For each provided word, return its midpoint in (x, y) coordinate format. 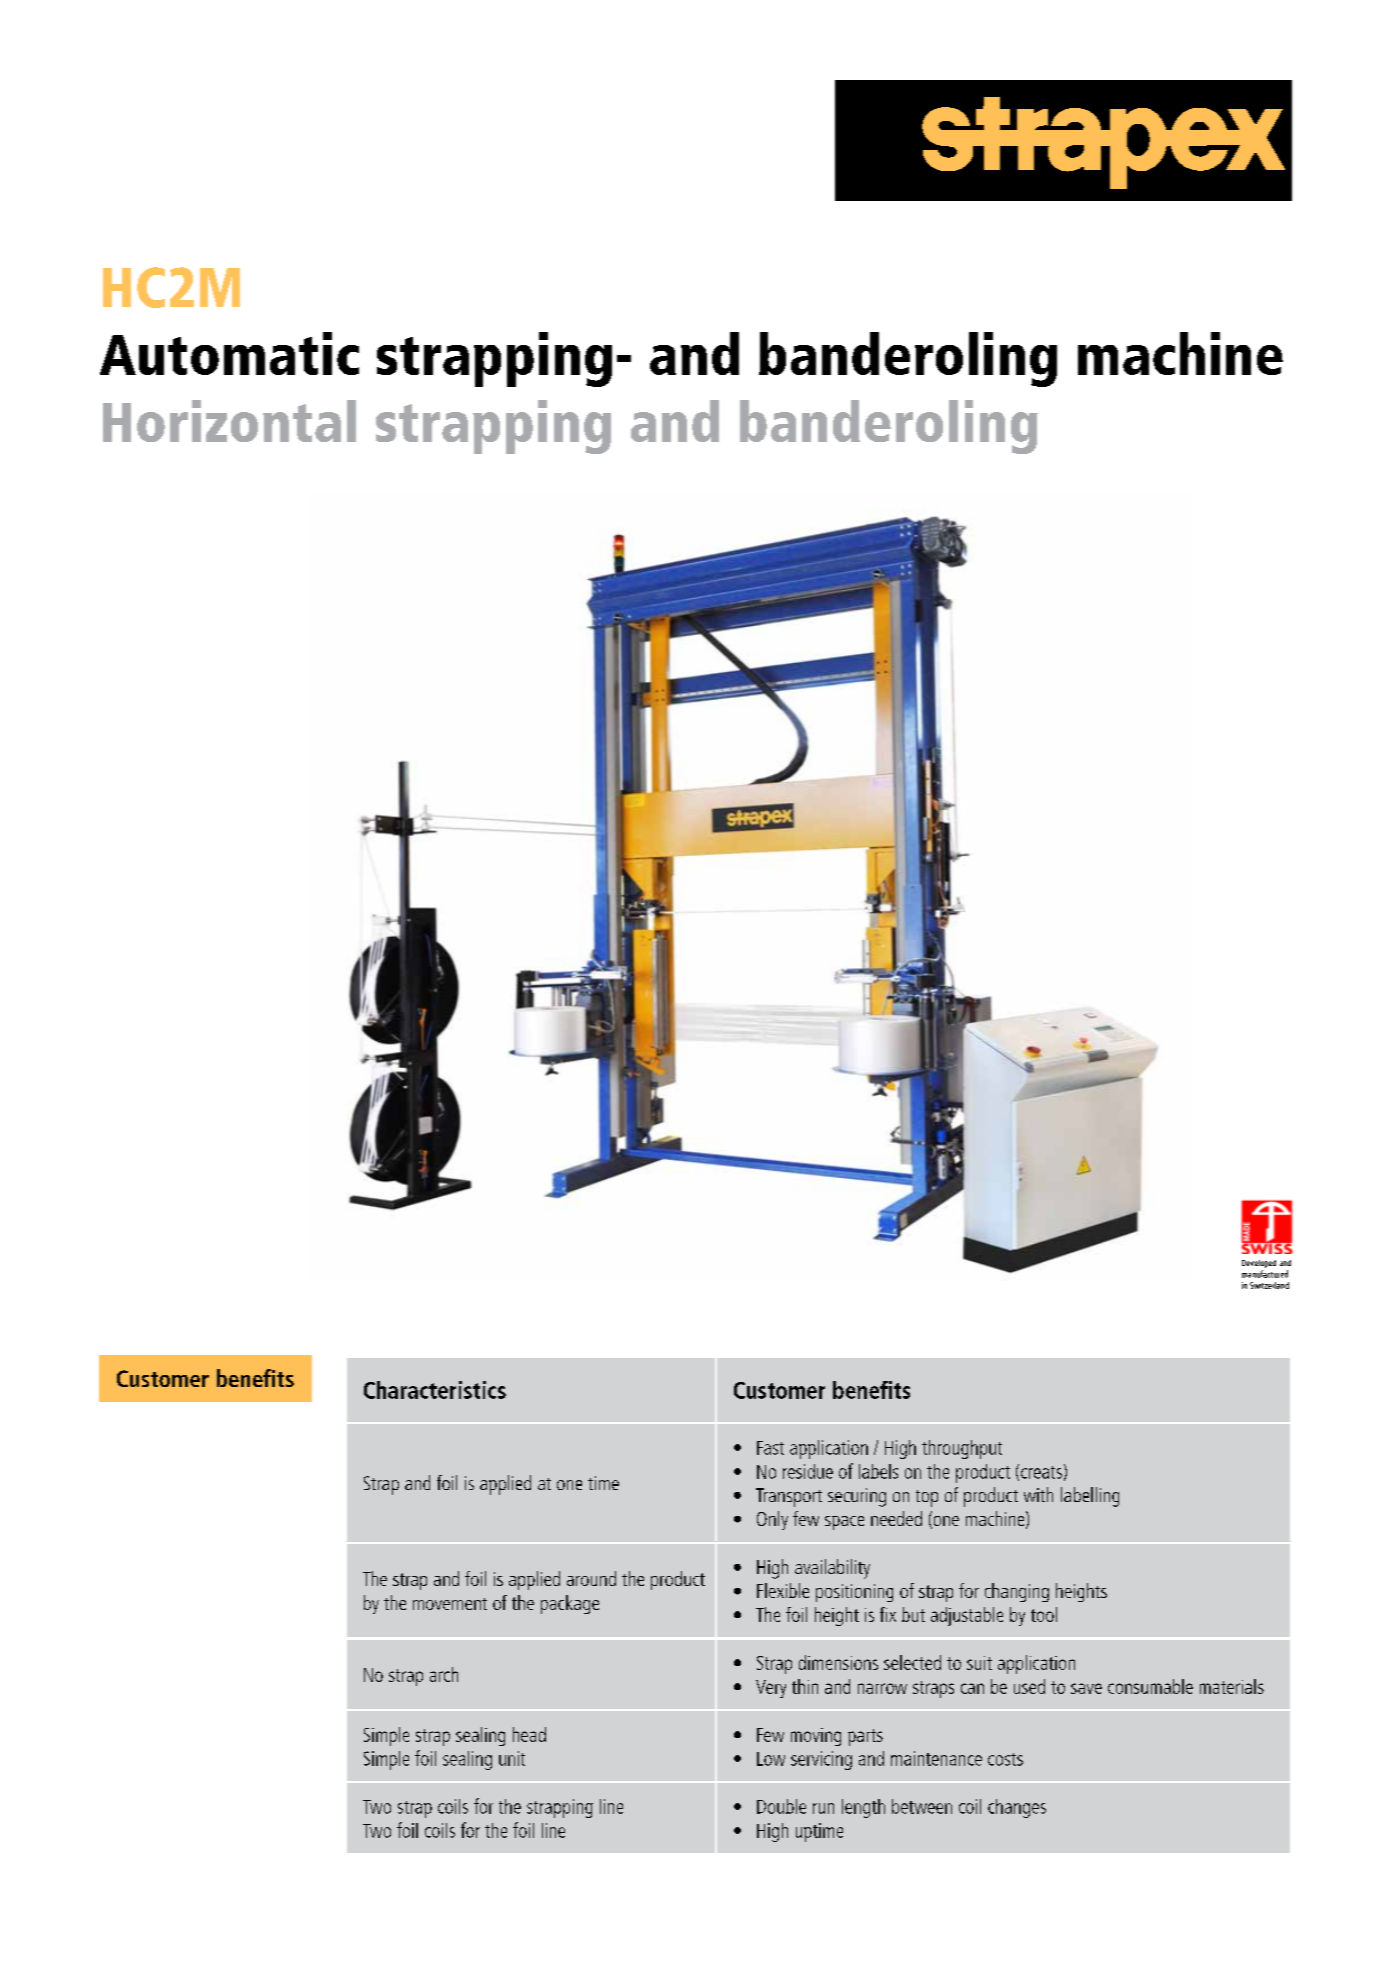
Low (771, 1759)
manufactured (1265, 1274)
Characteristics (435, 1390)
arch (444, 1674)
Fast (770, 1448)
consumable (1150, 1686)
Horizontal (229, 421)
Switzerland (1269, 1285)
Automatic (229, 353)
